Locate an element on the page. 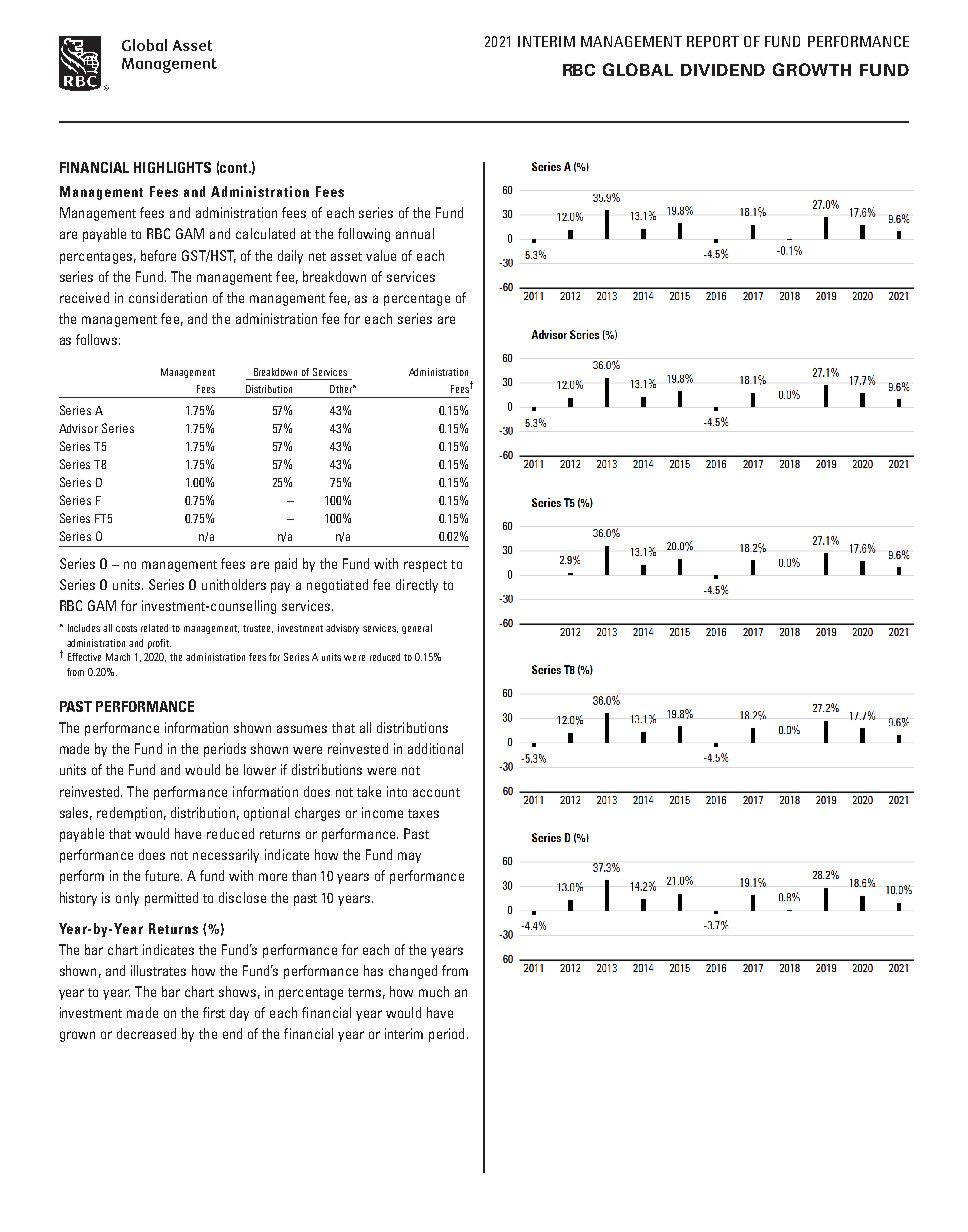  decreased is located at coordinates (146, 1033).
